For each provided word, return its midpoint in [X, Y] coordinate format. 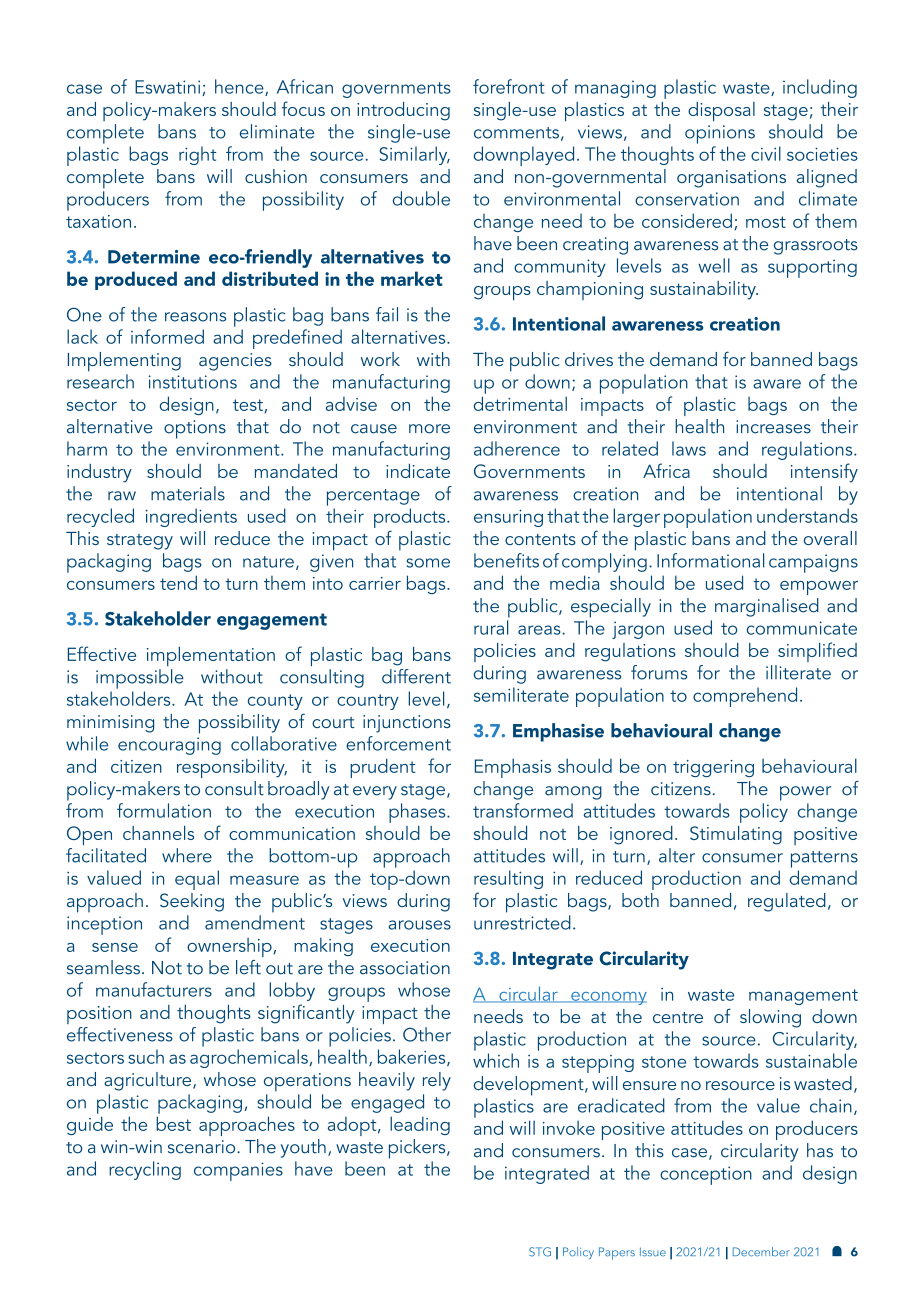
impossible [140, 679]
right [197, 155]
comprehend [745, 697]
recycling [145, 1170]
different [416, 676]
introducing [403, 111]
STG [540, 1252]
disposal [721, 111]
